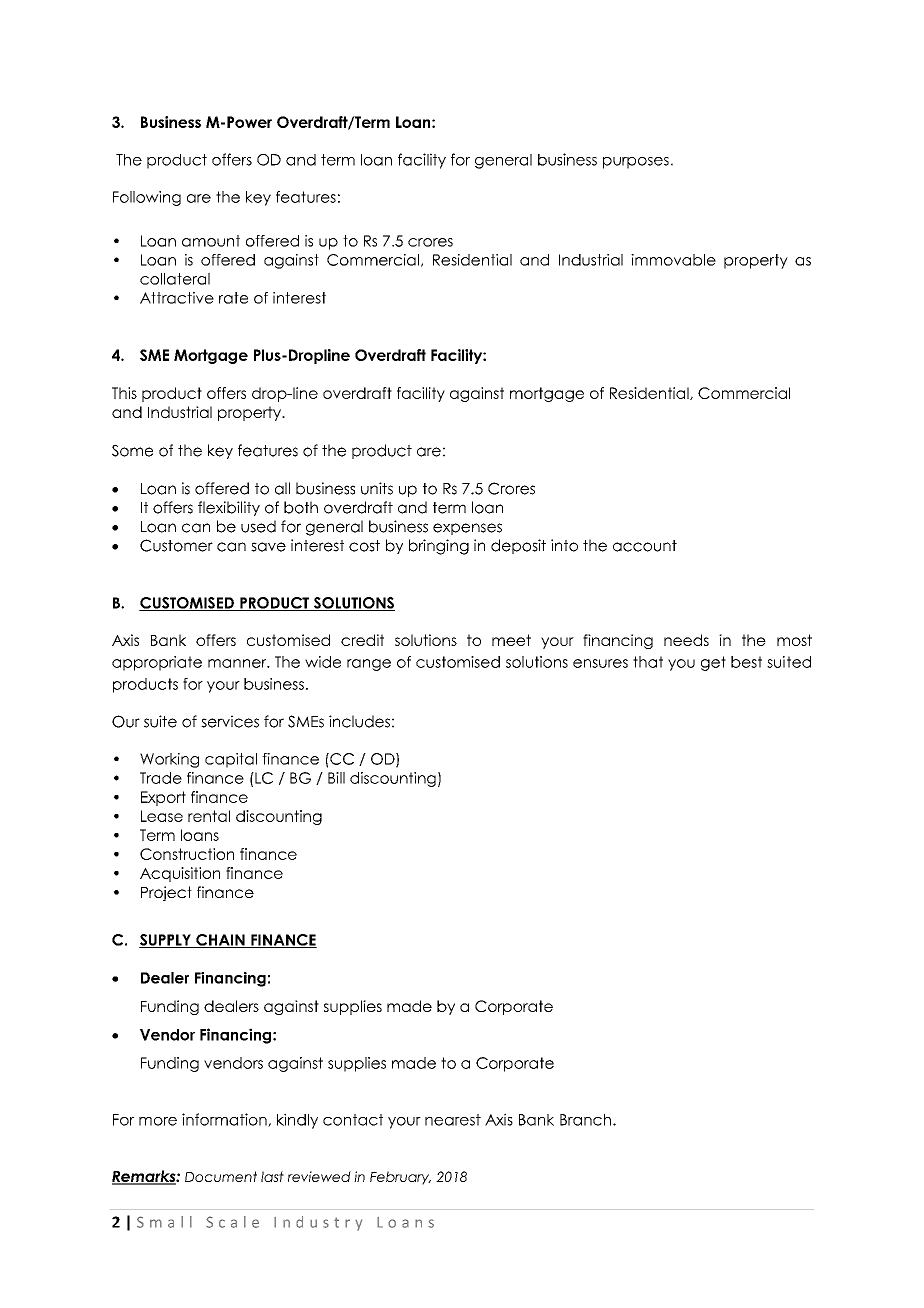 The width and height of the image is (924, 1308). I want to click on Following, so click(147, 198).
